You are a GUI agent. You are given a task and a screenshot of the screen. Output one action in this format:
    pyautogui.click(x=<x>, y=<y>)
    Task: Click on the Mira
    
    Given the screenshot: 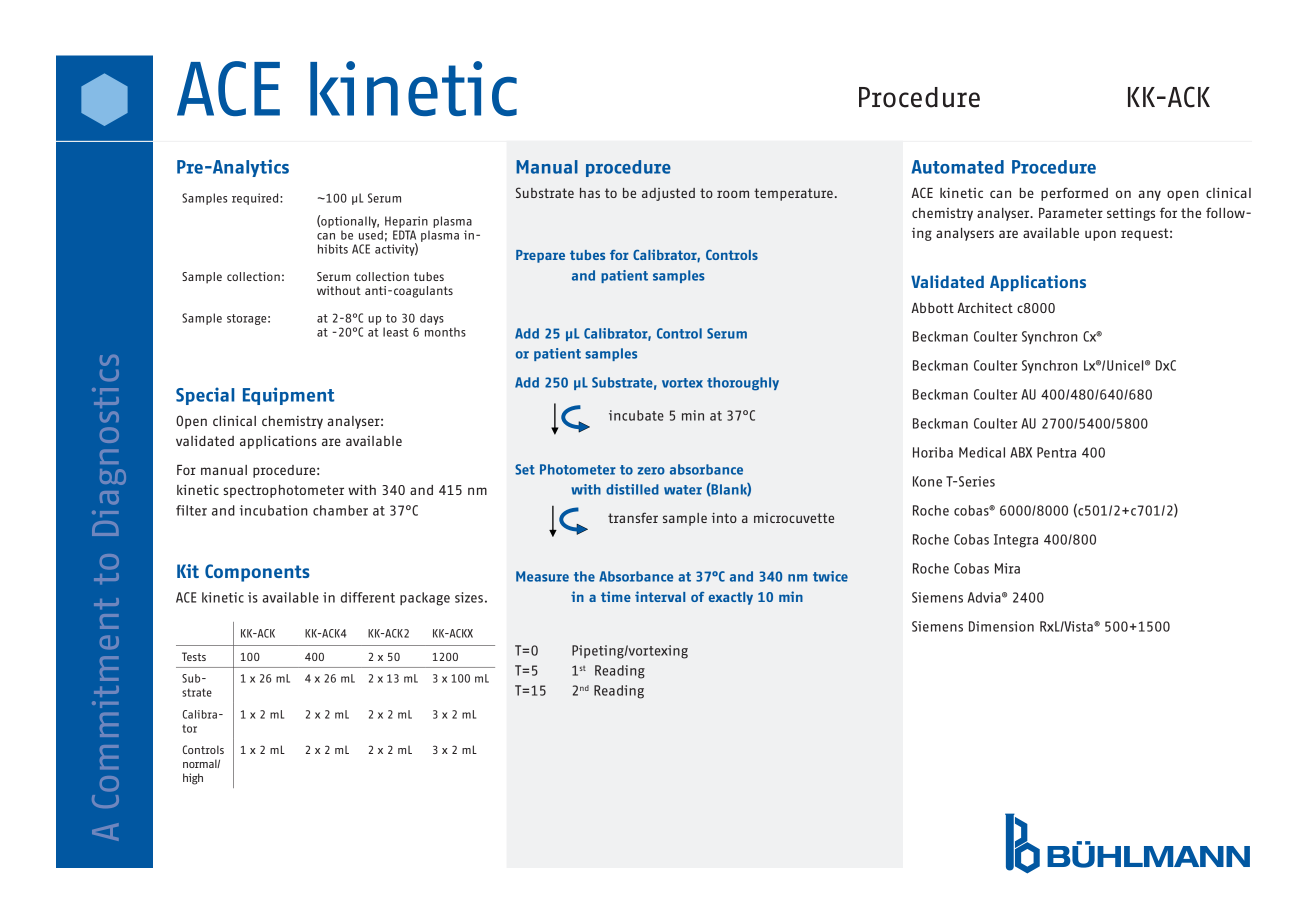 What is the action you would take?
    pyautogui.click(x=1007, y=568)
